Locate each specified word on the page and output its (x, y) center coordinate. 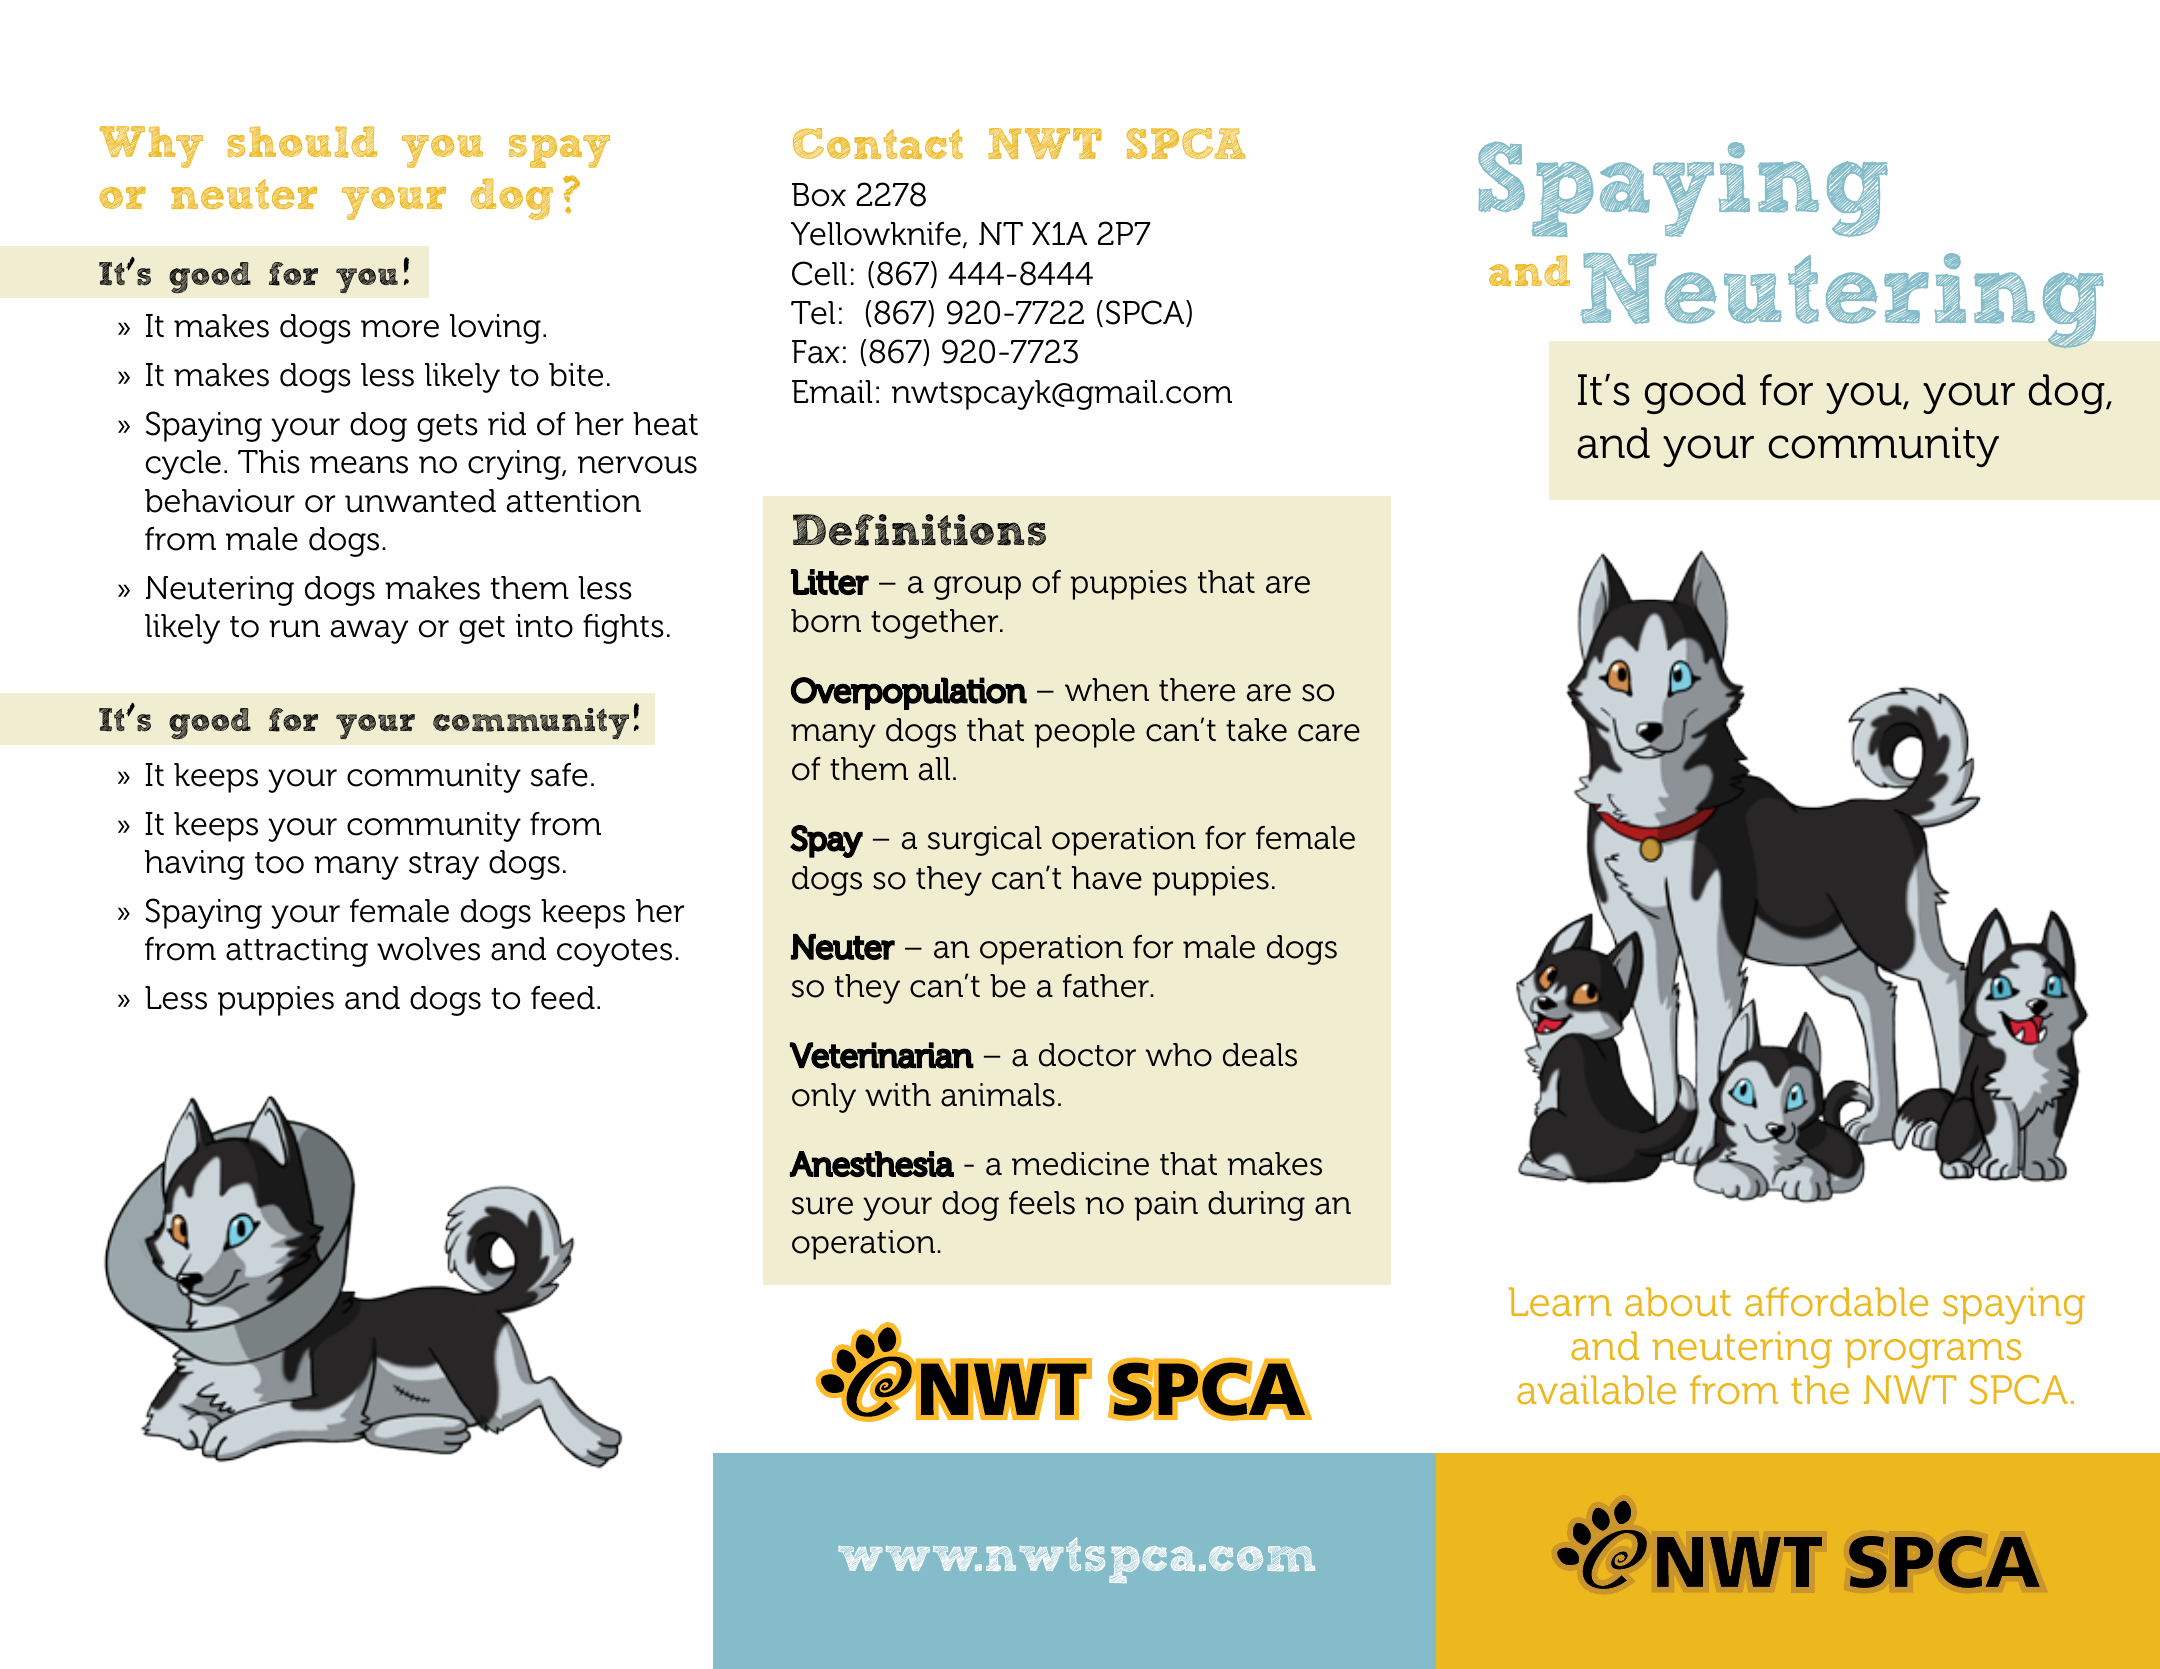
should (302, 142)
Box (819, 195)
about (1678, 1302)
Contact (878, 143)
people (1084, 733)
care (1329, 733)
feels (1042, 1203)
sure (822, 1206)
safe (559, 775)
